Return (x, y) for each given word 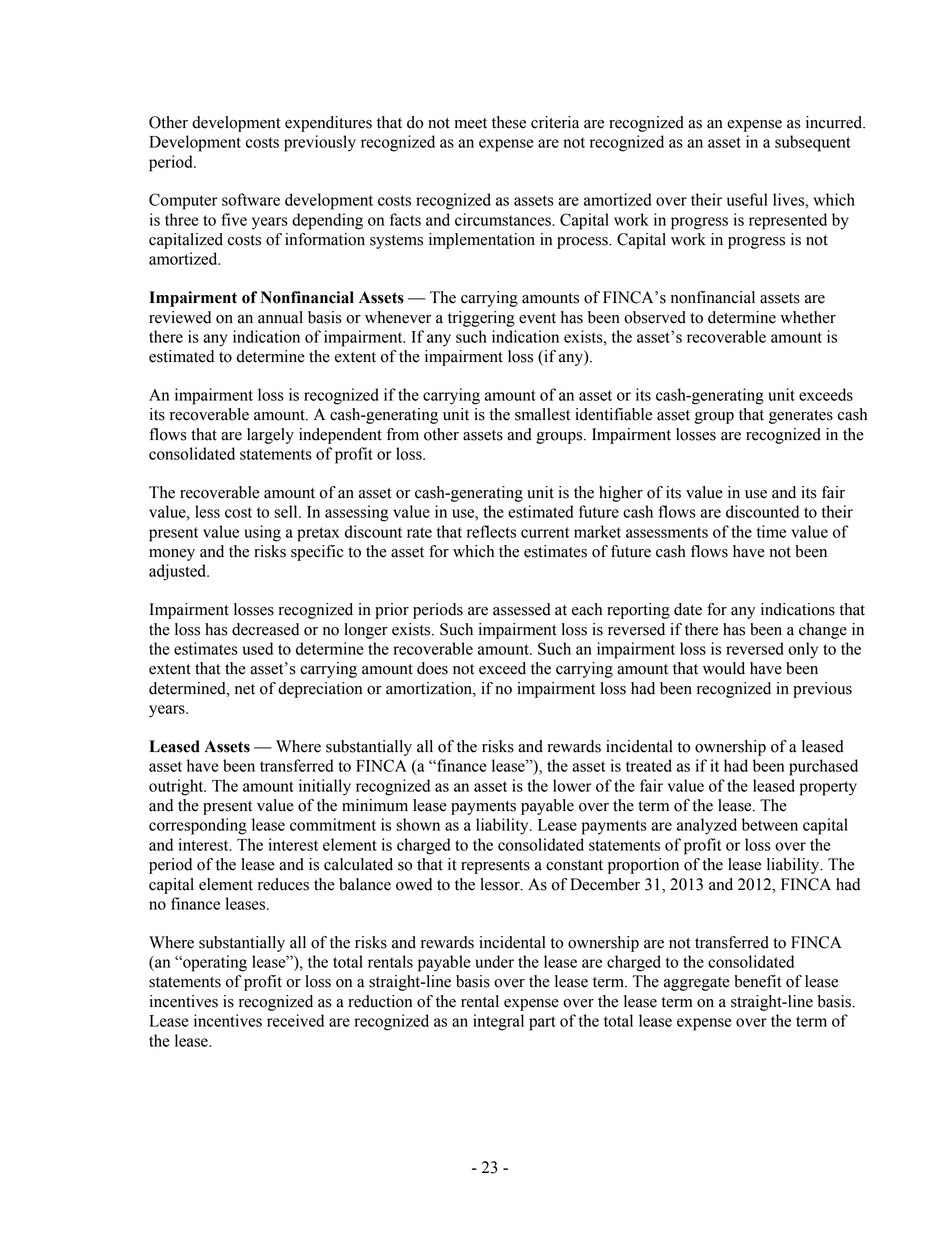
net (245, 689)
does (432, 668)
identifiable (613, 414)
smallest (542, 414)
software (251, 199)
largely (270, 436)
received (295, 1020)
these (509, 122)
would (724, 668)
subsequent (813, 143)
